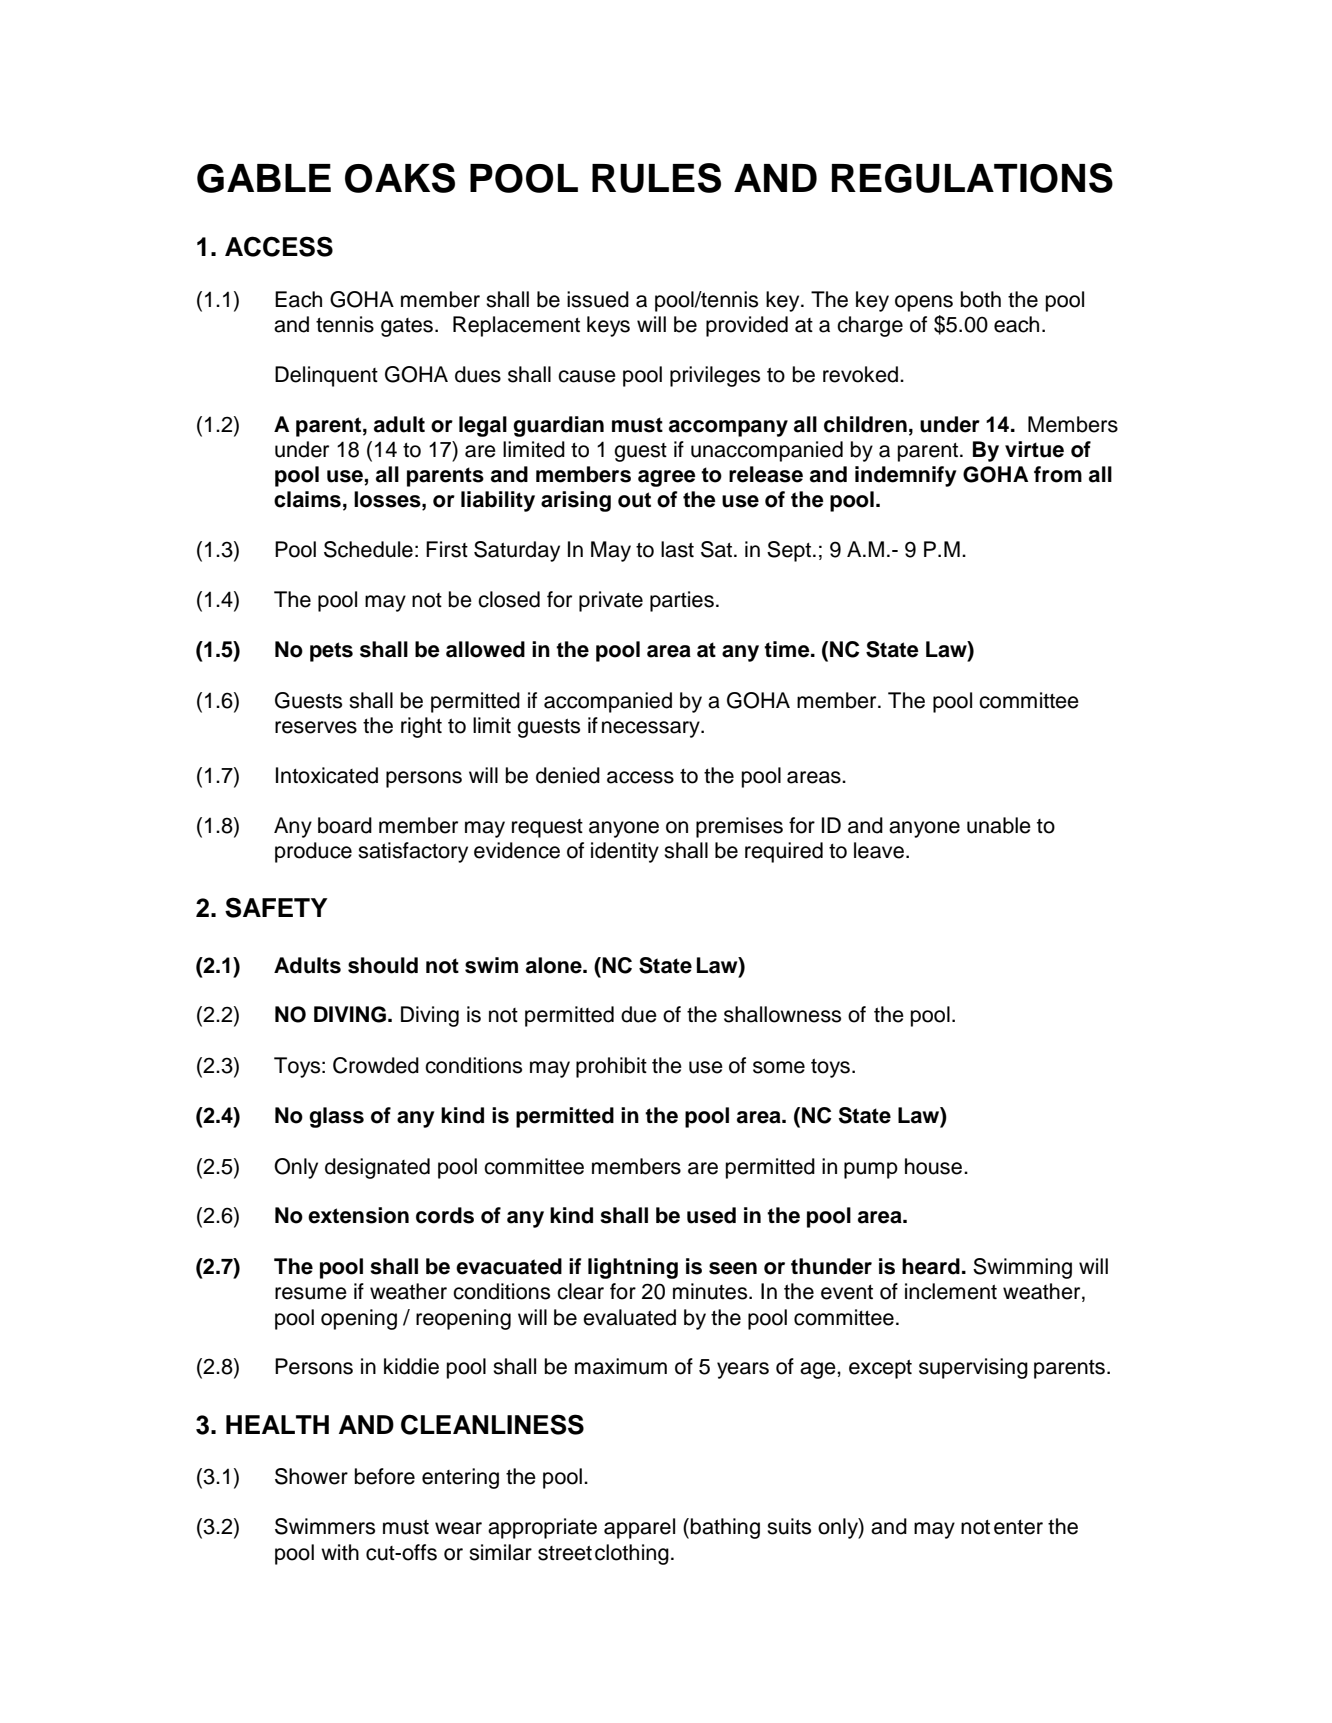  What do you see at coordinates (377, 1168) in the document?
I see `designated` at bounding box center [377, 1168].
